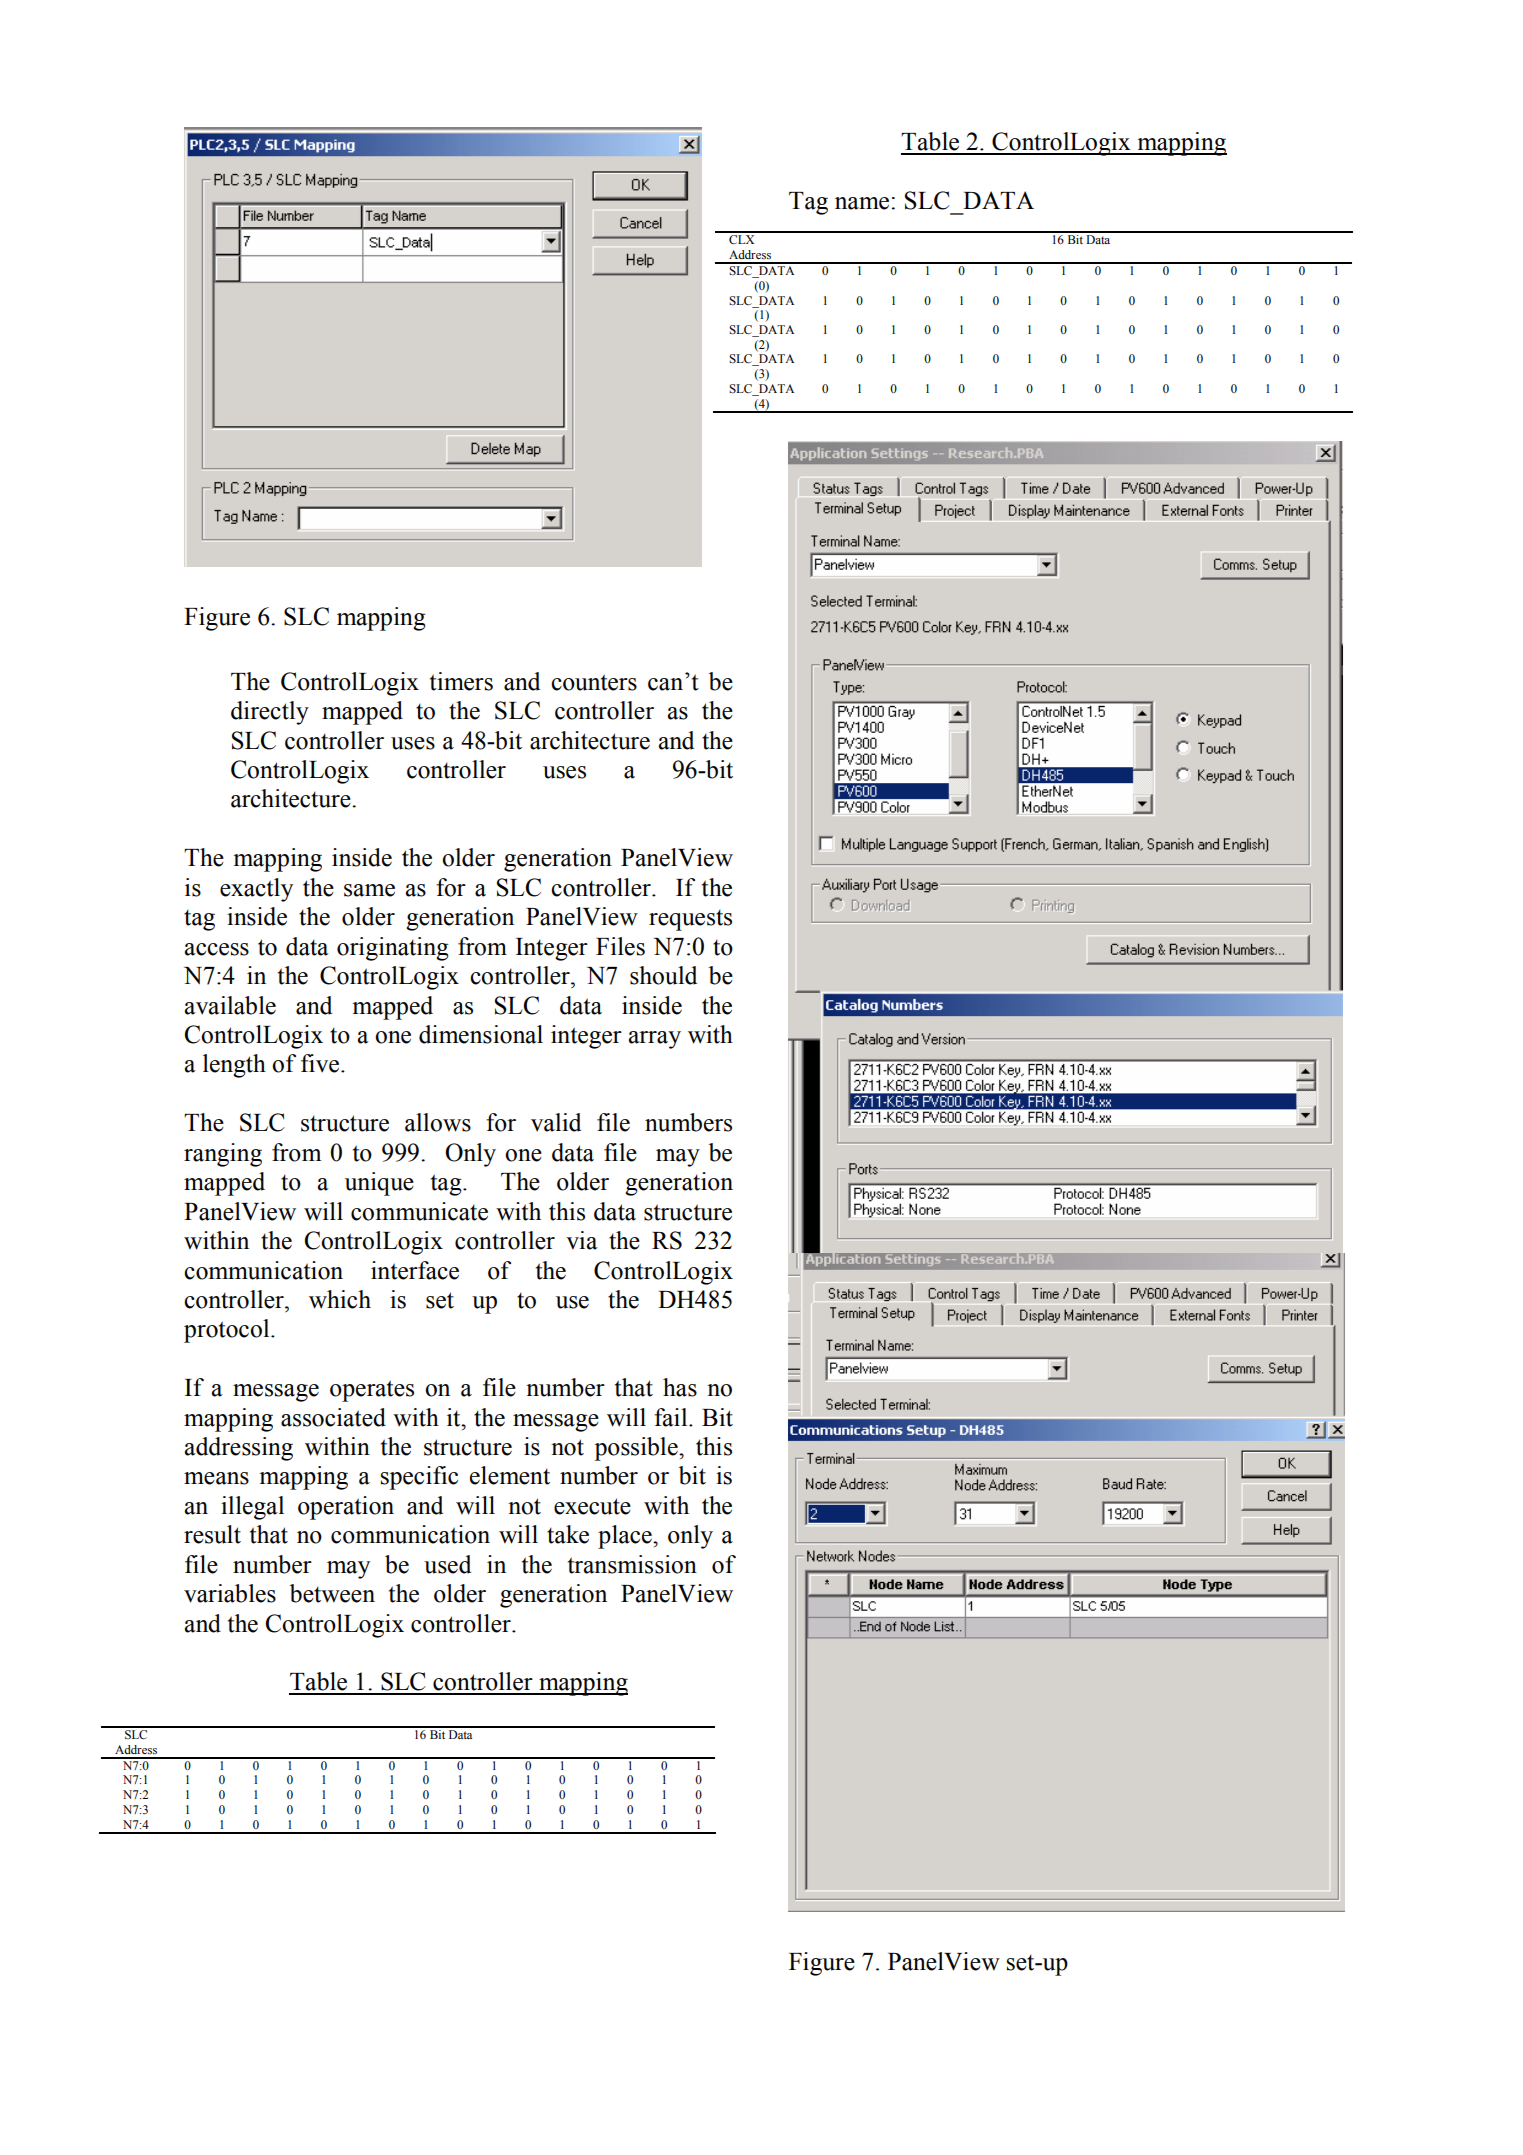 This screenshot has width=1523, height=2155. Describe the element at coordinates (863, 203) in the screenshot. I see `name` at that location.
